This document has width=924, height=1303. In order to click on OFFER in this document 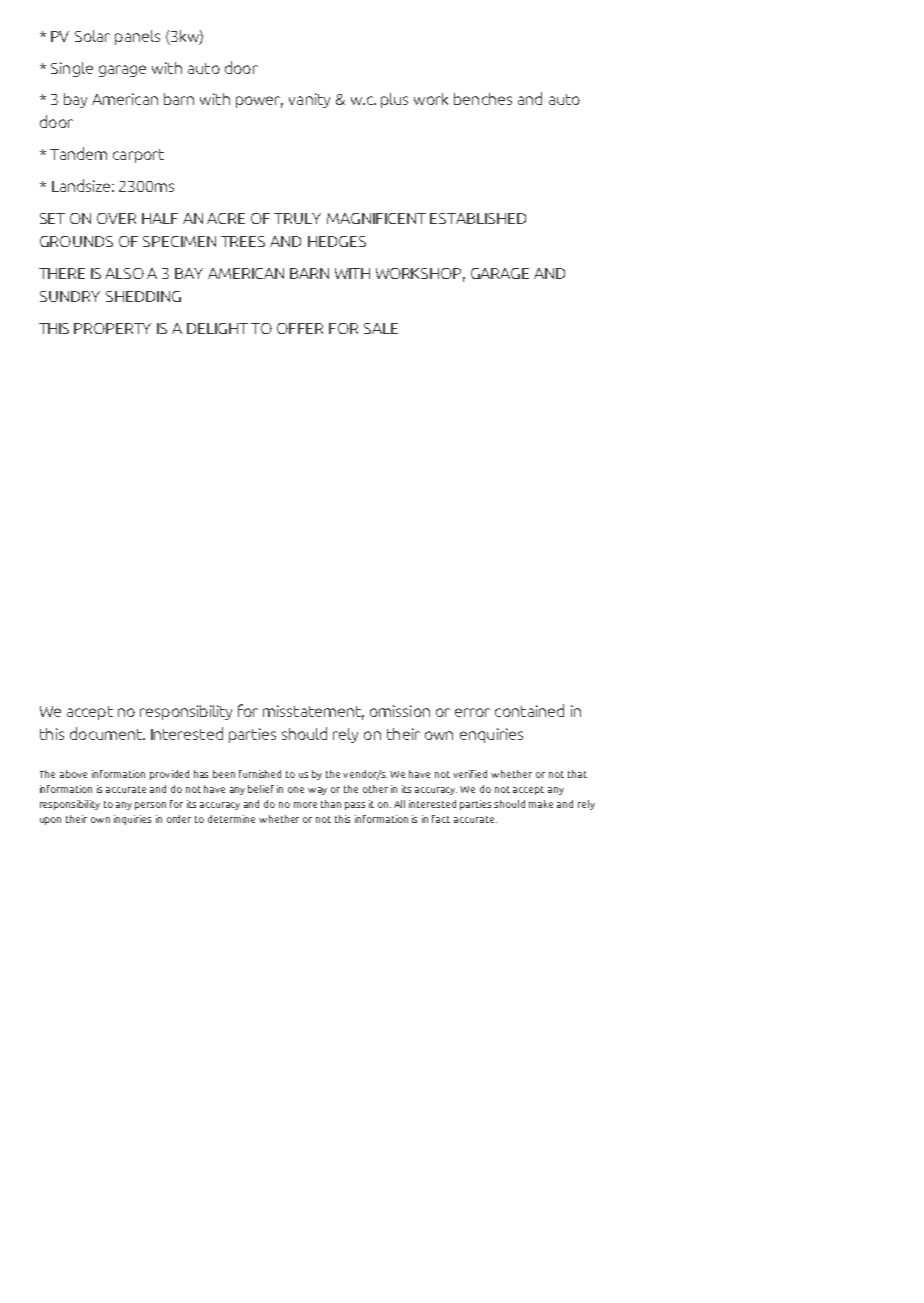, I will do `click(300, 328)`.
